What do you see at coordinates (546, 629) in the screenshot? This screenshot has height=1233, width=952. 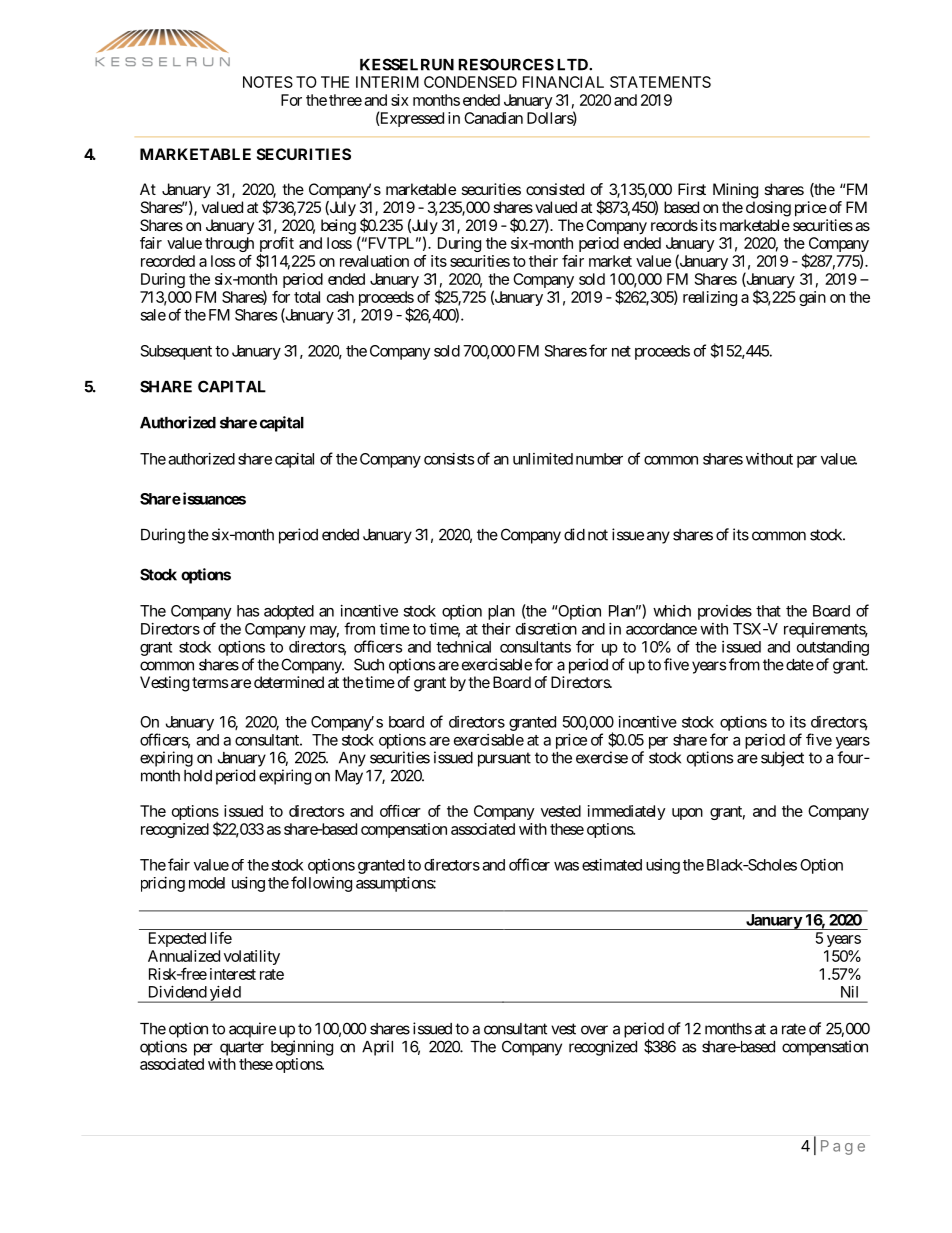 I see `discretion` at bounding box center [546, 629].
